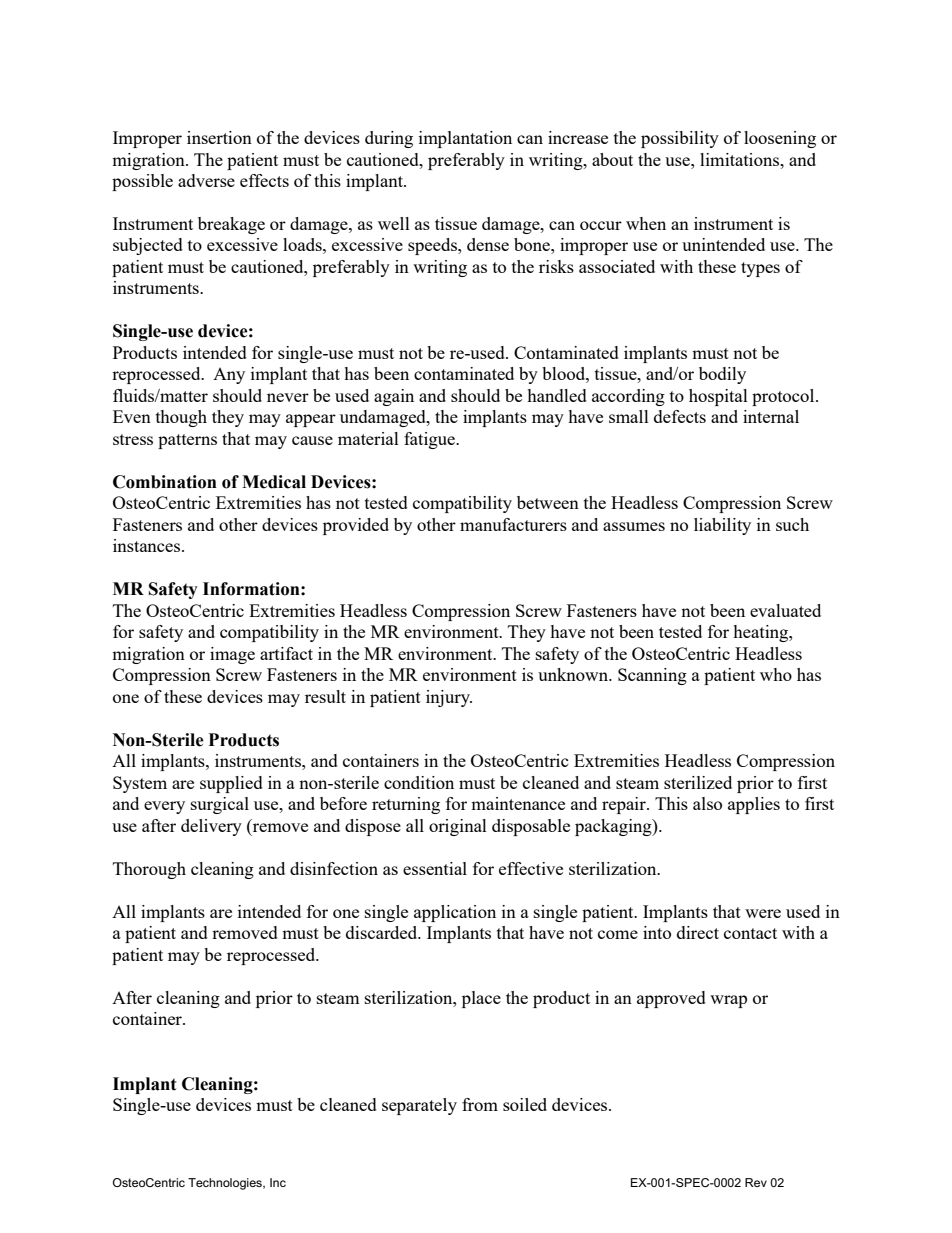 The image size is (952, 1233). I want to click on during, so click(389, 139).
